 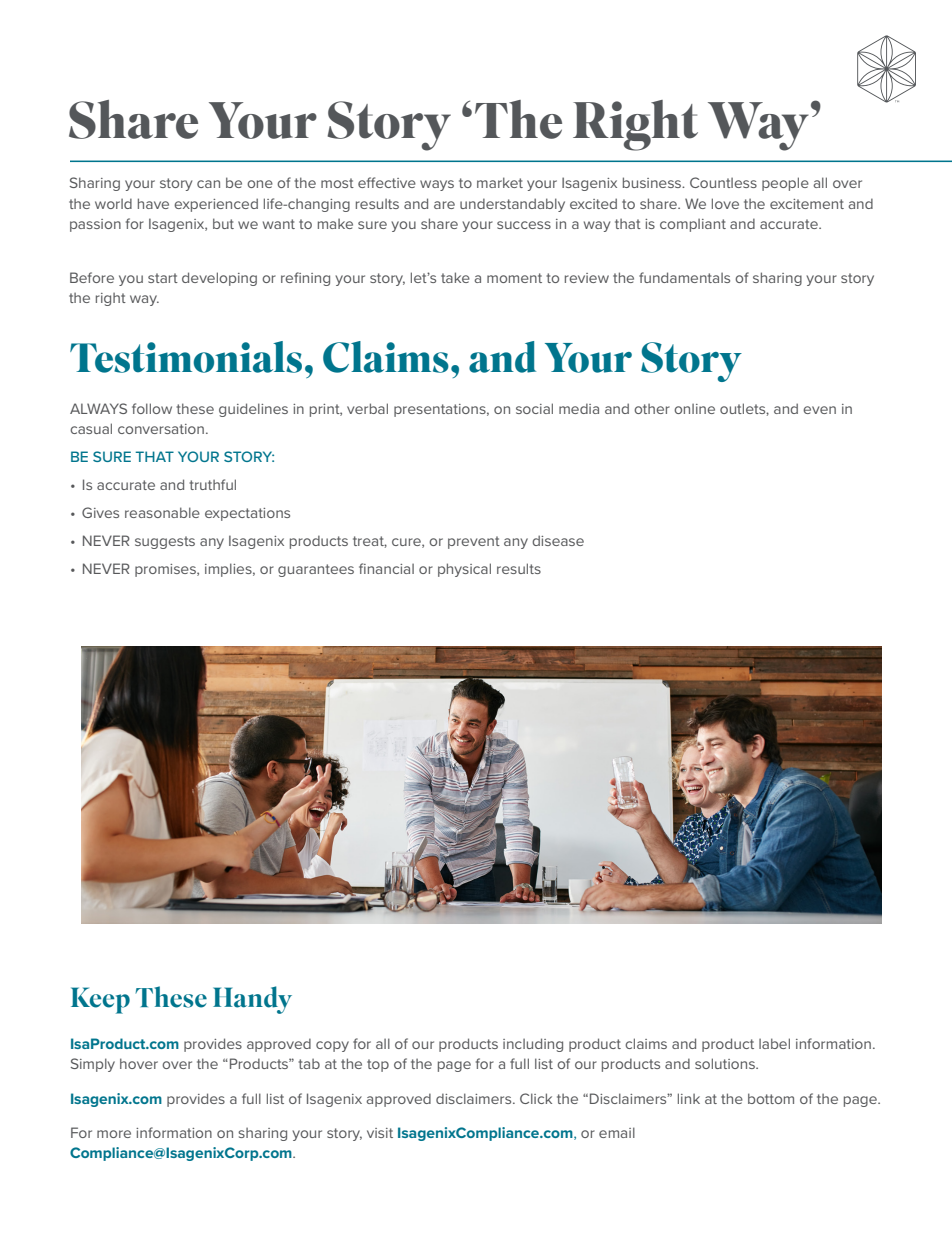 I want to click on have, so click(x=153, y=203).
